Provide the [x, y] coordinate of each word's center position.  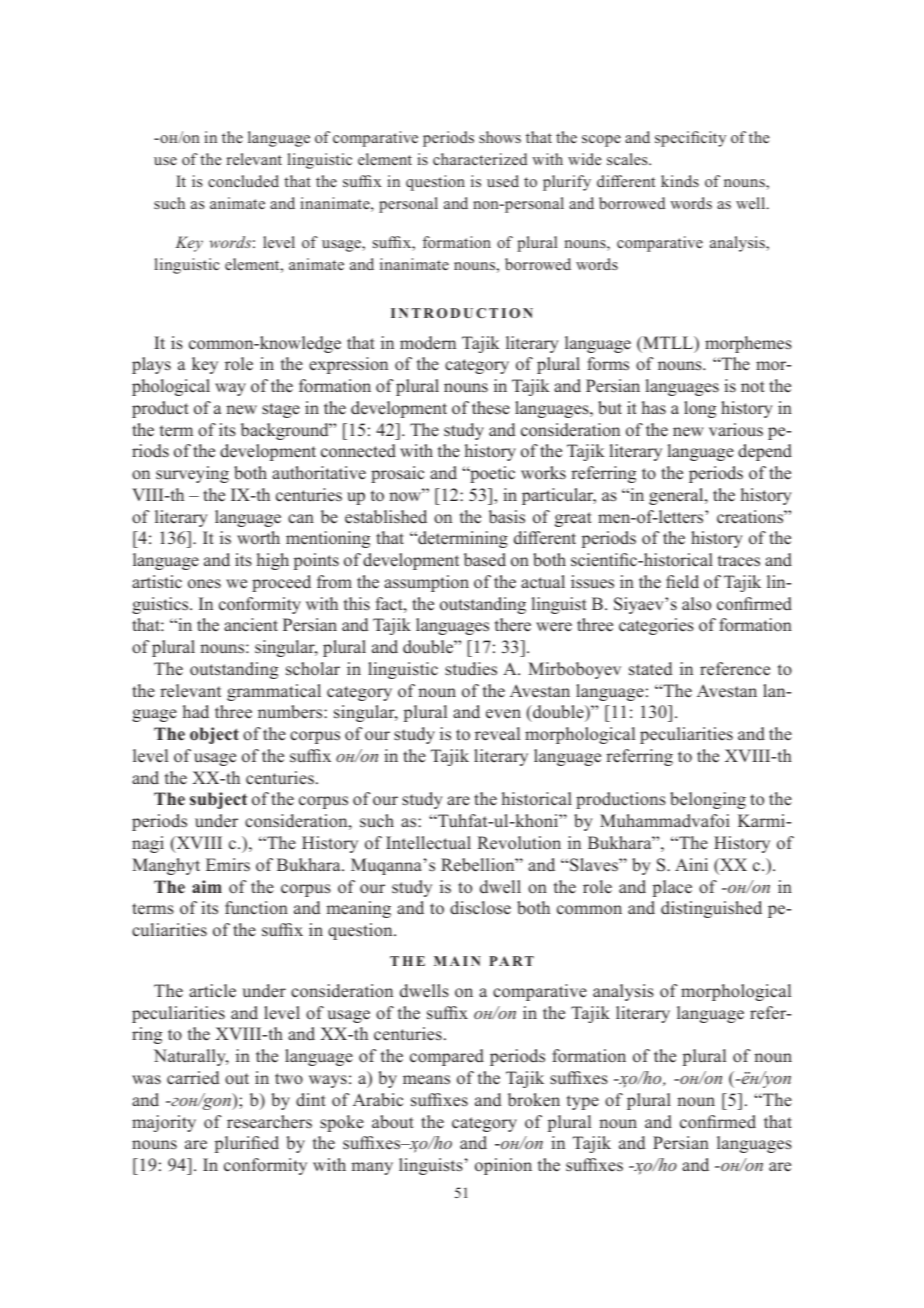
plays [151, 365]
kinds [680, 181]
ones [204, 584]
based [485, 560]
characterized [480, 159]
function [256, 908]
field [682, 582]
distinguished [711, 909]
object [214, 735]
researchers [269, 1122]
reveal [497, 734]
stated [650, 669]
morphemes [748, 344]
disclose [480, 908]
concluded [243, 181]
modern [428, 343]
